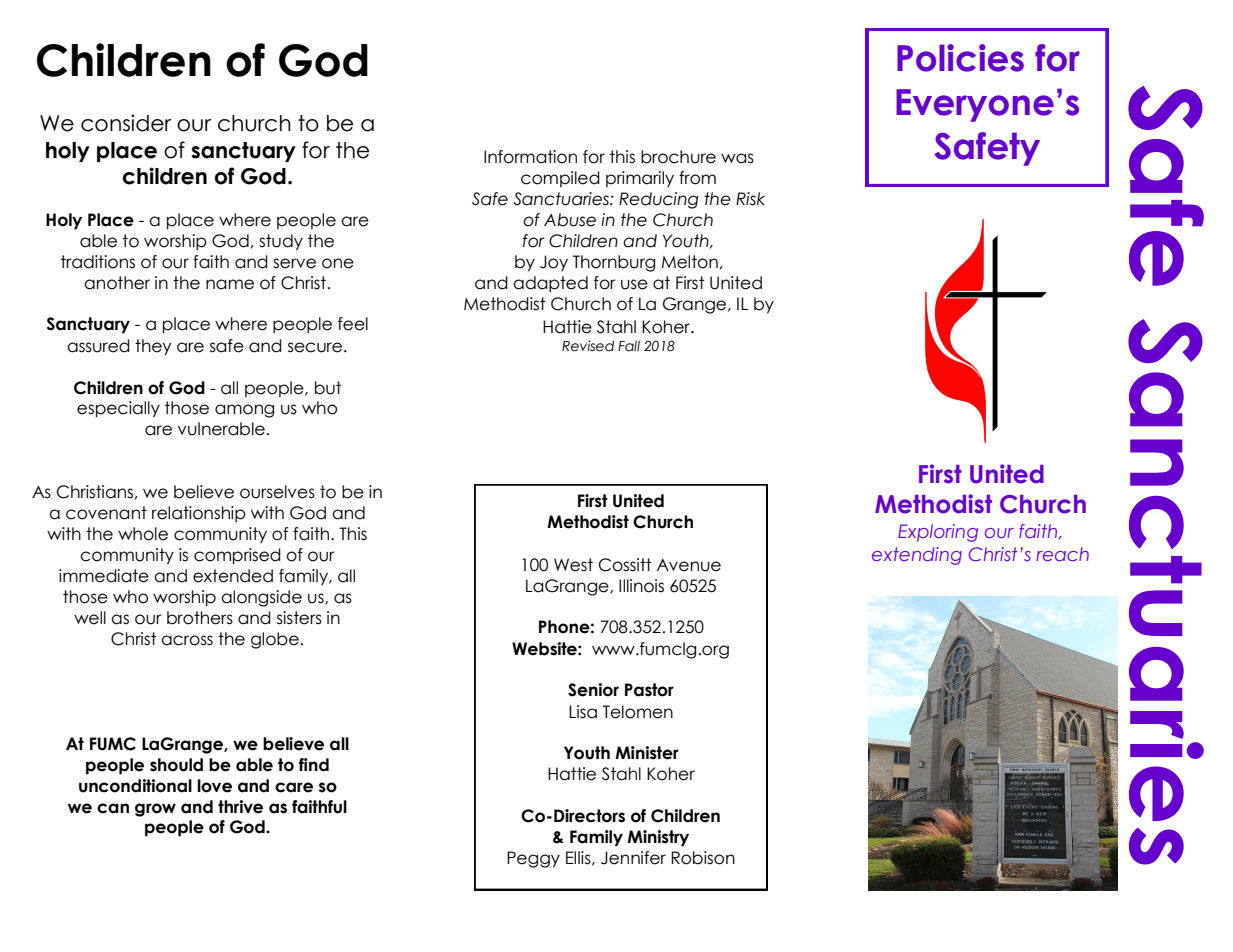 The width and height of the screenshot is (1233, 952). I want to click on Melton, so click(690, 262).
